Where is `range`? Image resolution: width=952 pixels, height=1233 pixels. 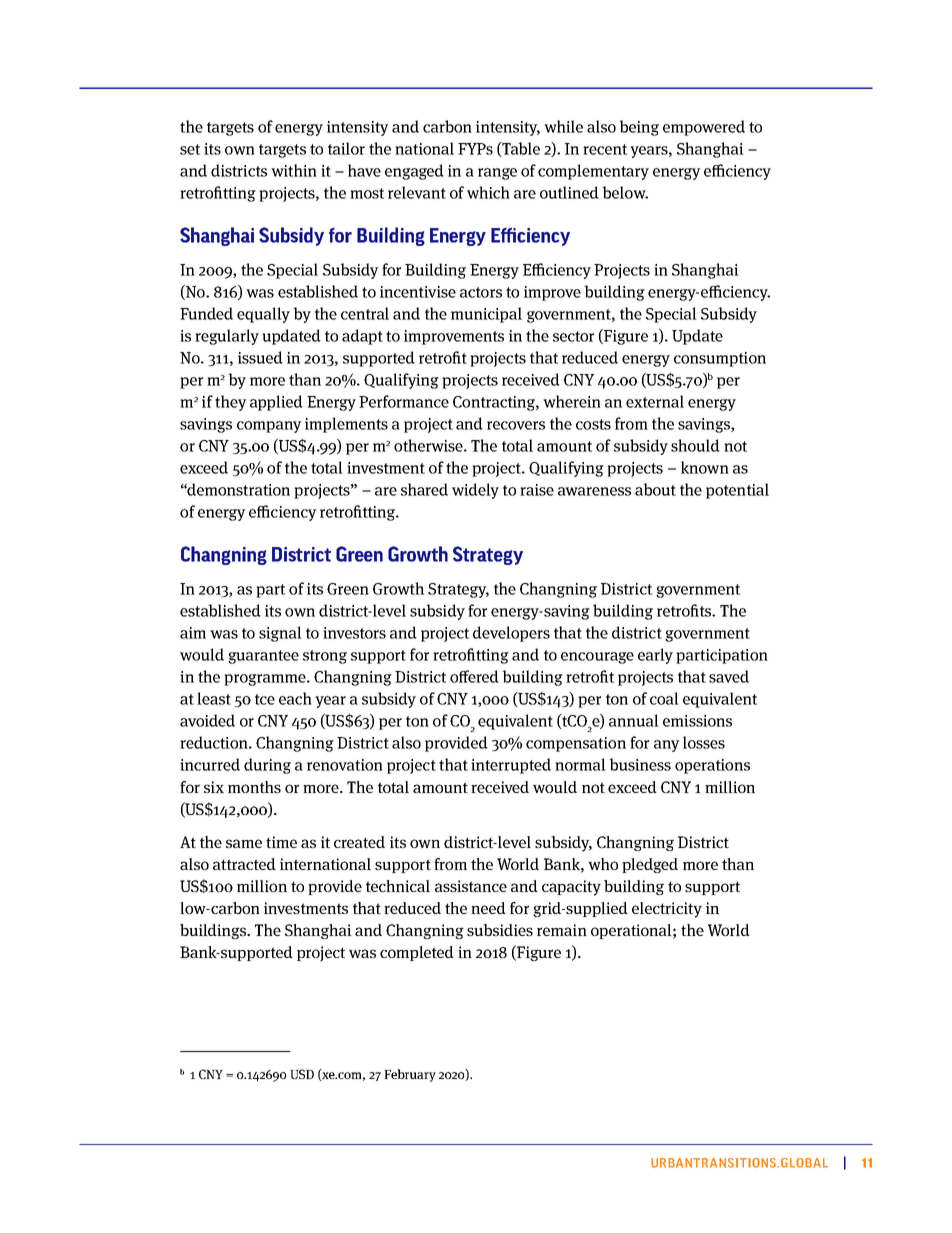
range is located at coordinates (497, 174).
